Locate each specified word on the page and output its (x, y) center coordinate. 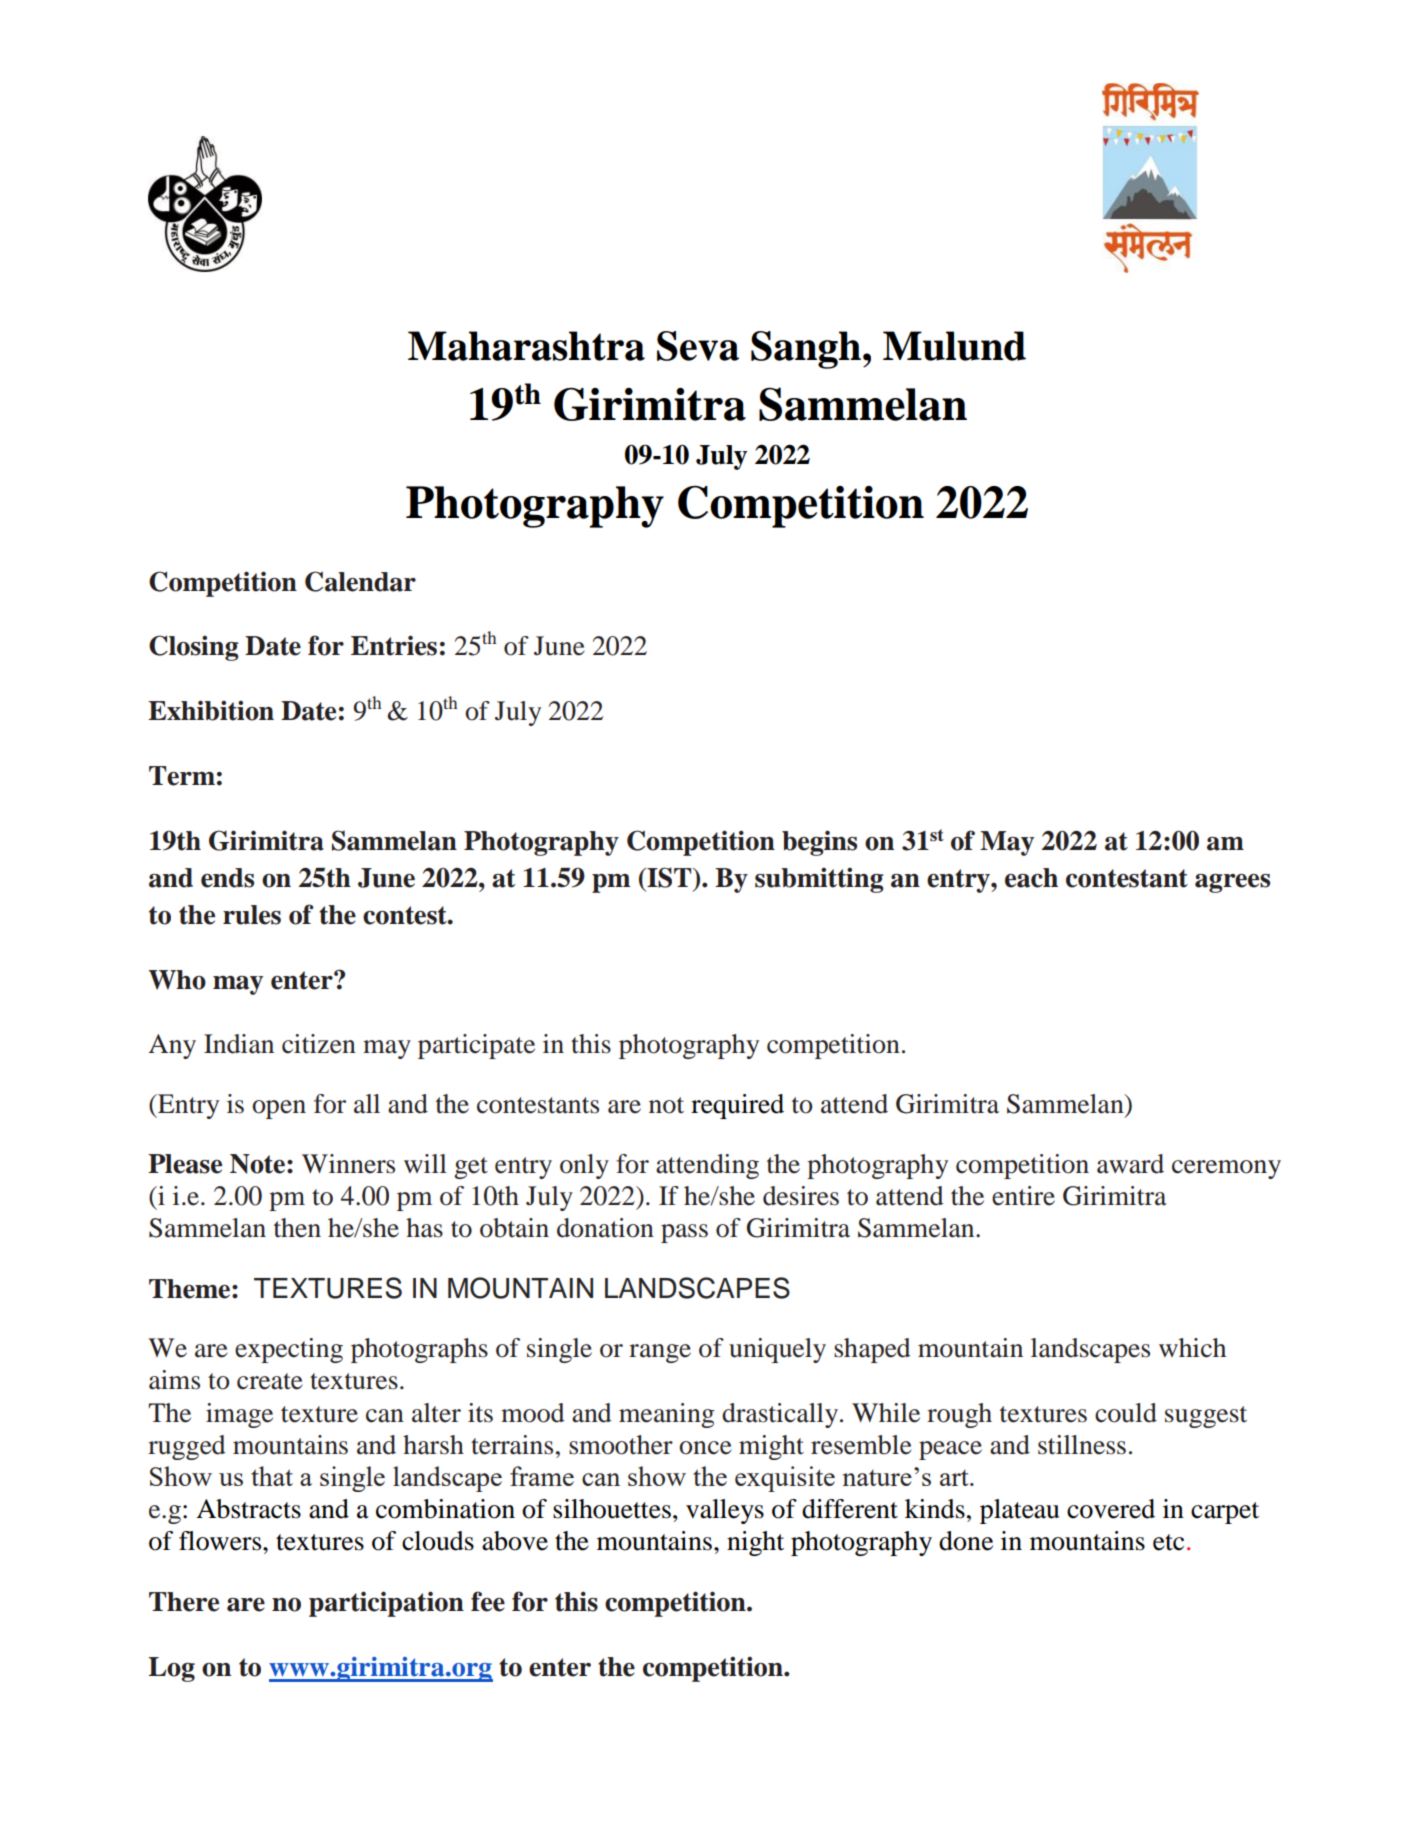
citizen (319, 1044)
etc (1168, 1542)
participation (386, 1604)
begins (819, 843)
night (755, 1543)
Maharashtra (526, 346)
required (737, 1106)
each (1031, 878)
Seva (698, 346)
